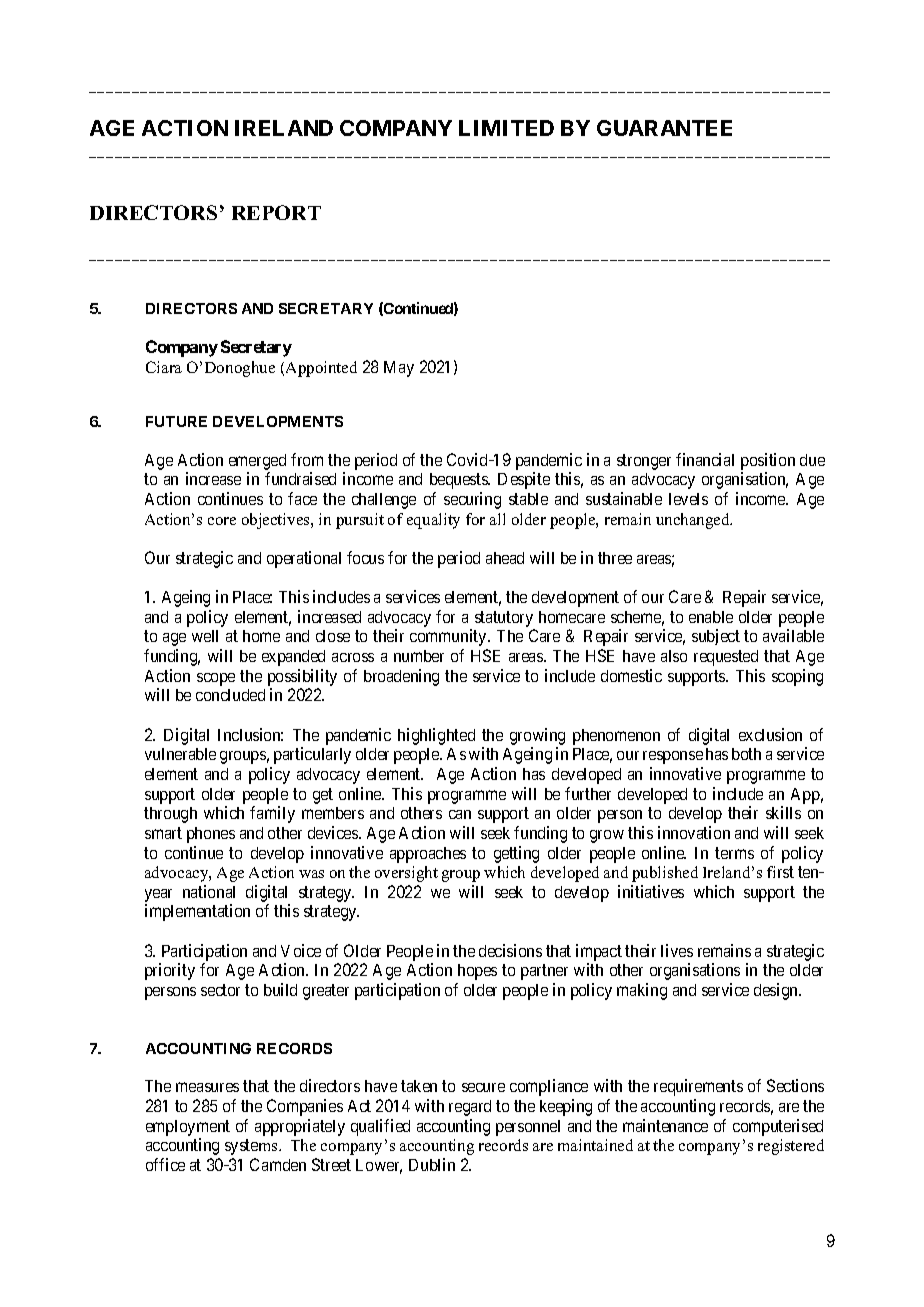 The image size is (924, 1307). Describe the element at coordinates (734, 853) in the page. I see `terms` at that location.
